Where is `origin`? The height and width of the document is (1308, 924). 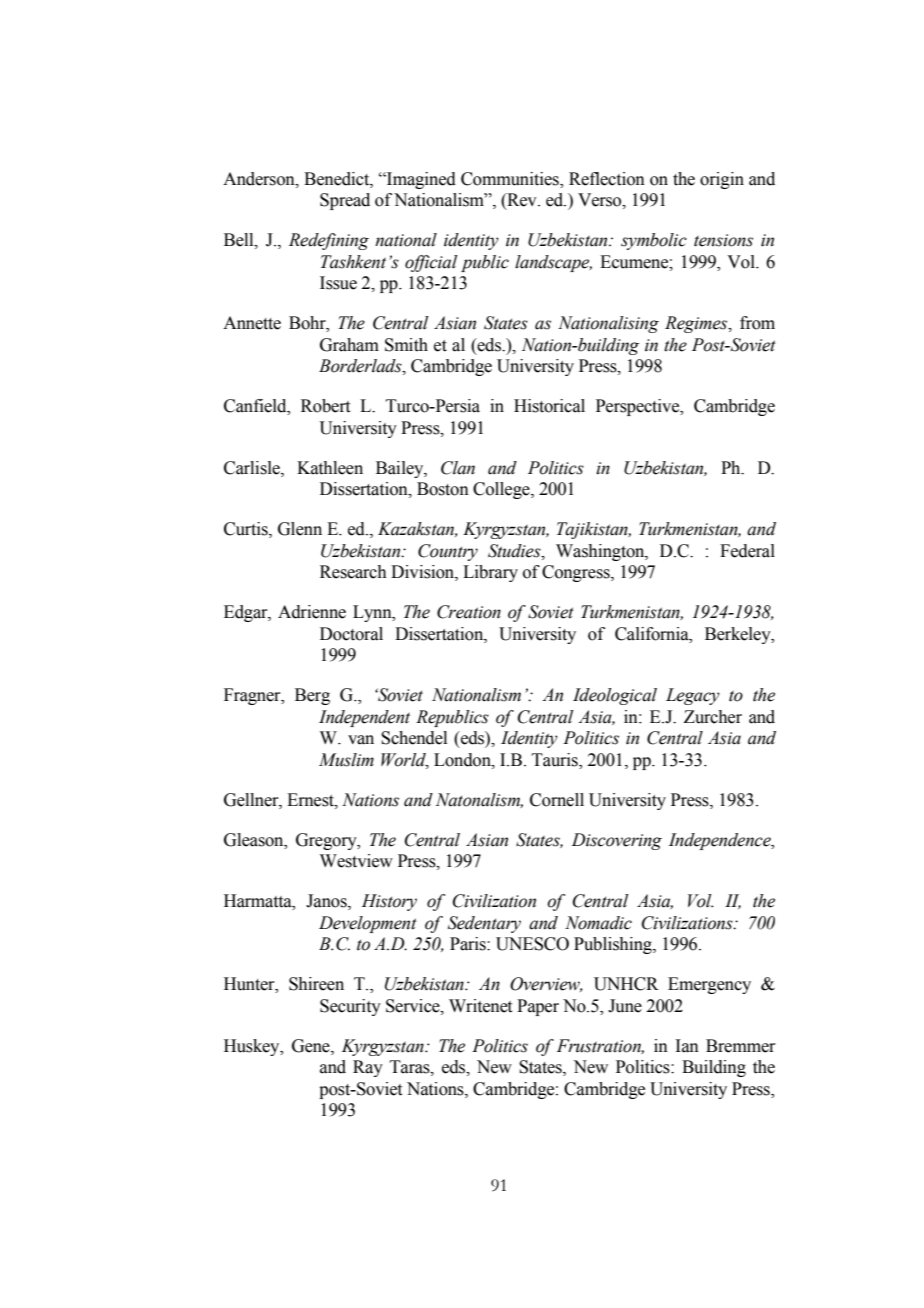
origin is located at coordinates (722, 180).
